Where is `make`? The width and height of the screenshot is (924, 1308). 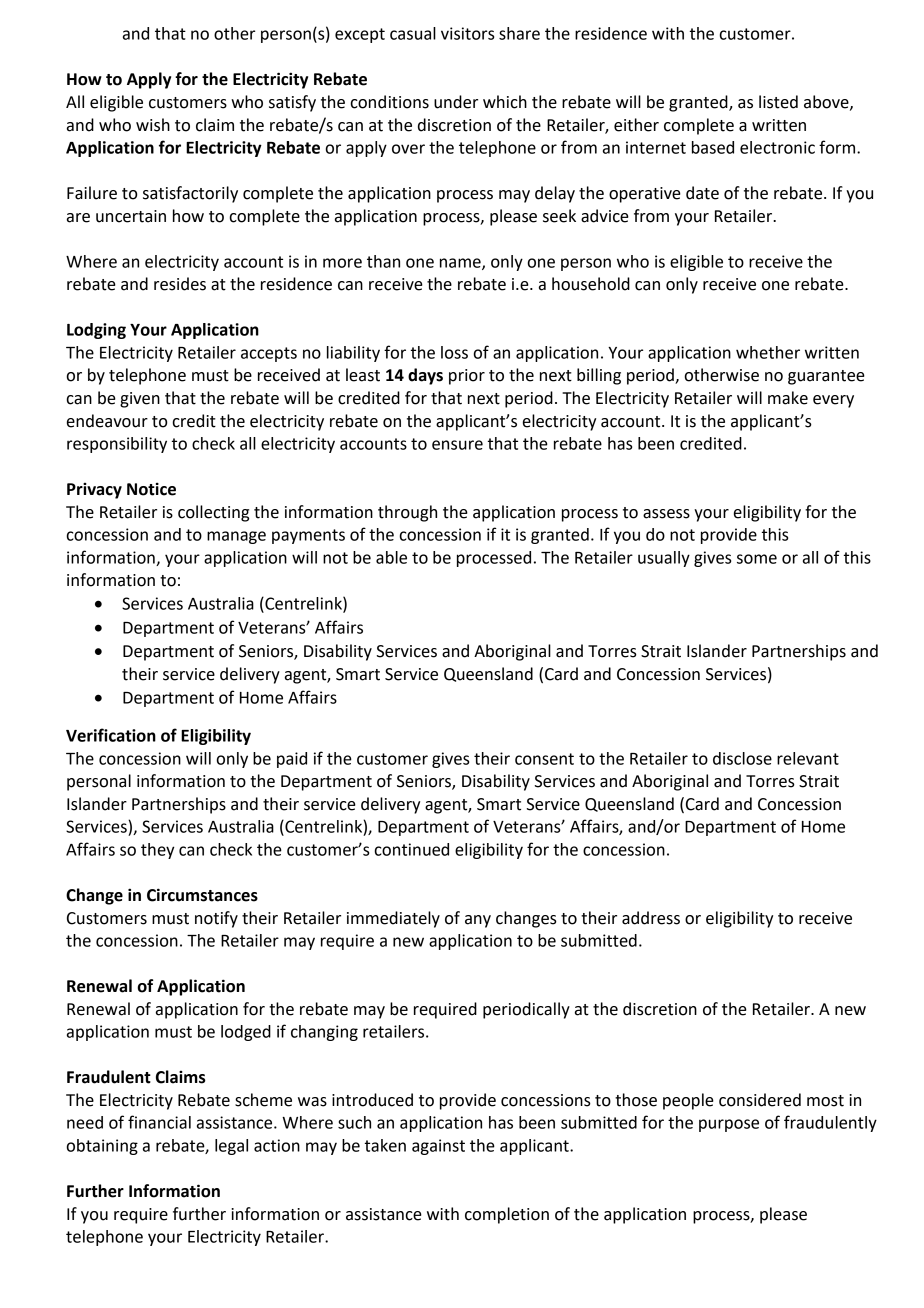 make is located at coordinates (788, 398).
